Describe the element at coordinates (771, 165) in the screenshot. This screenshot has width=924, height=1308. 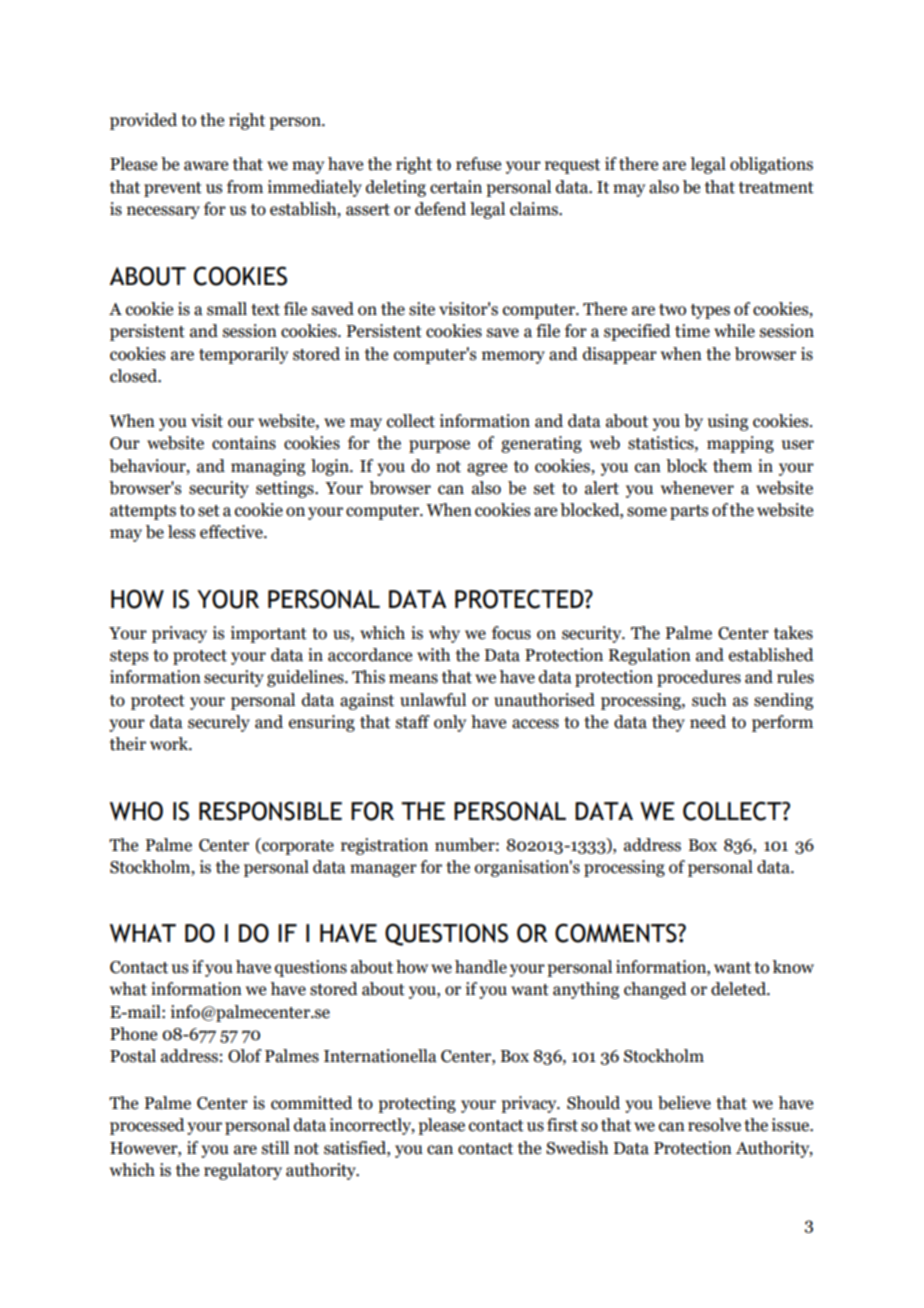
I see `obligations` at that location.
